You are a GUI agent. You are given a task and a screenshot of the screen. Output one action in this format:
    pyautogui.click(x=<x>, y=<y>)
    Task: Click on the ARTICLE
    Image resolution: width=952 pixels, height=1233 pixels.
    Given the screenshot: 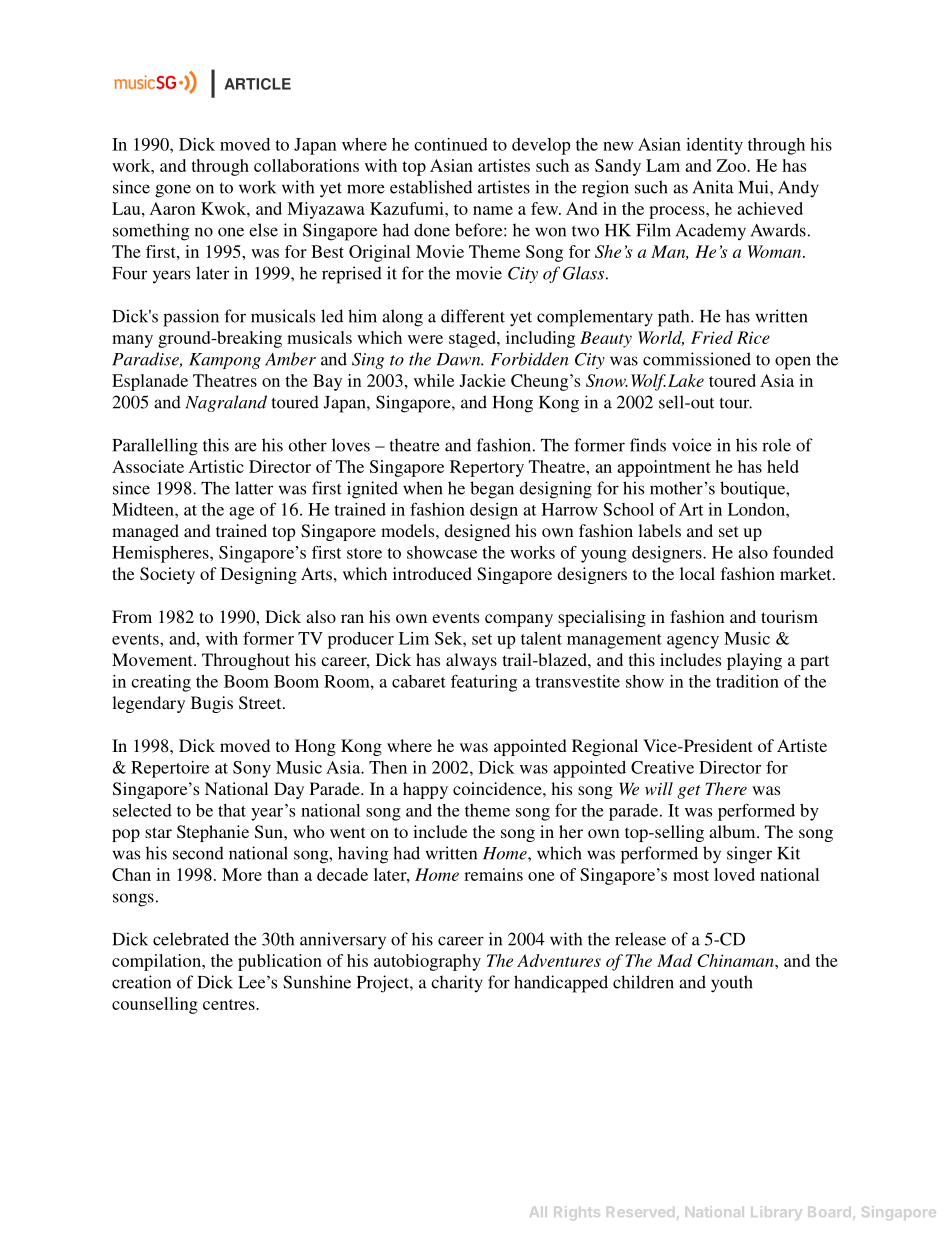 What is the action you would take?
    pyautogui.click(x=257, y=84)
